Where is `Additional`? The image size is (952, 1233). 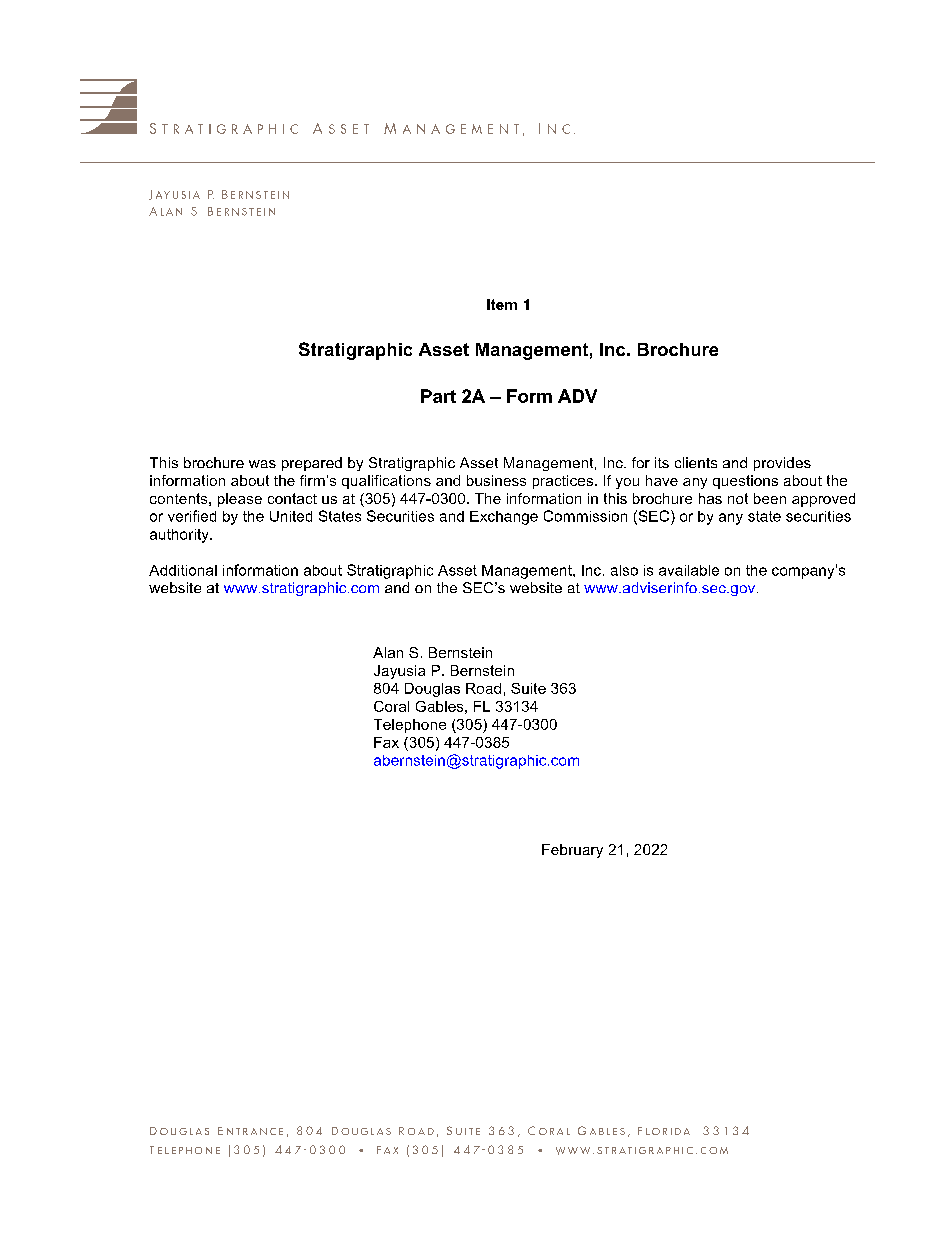 Additional is located at coordinates (183, 570).
